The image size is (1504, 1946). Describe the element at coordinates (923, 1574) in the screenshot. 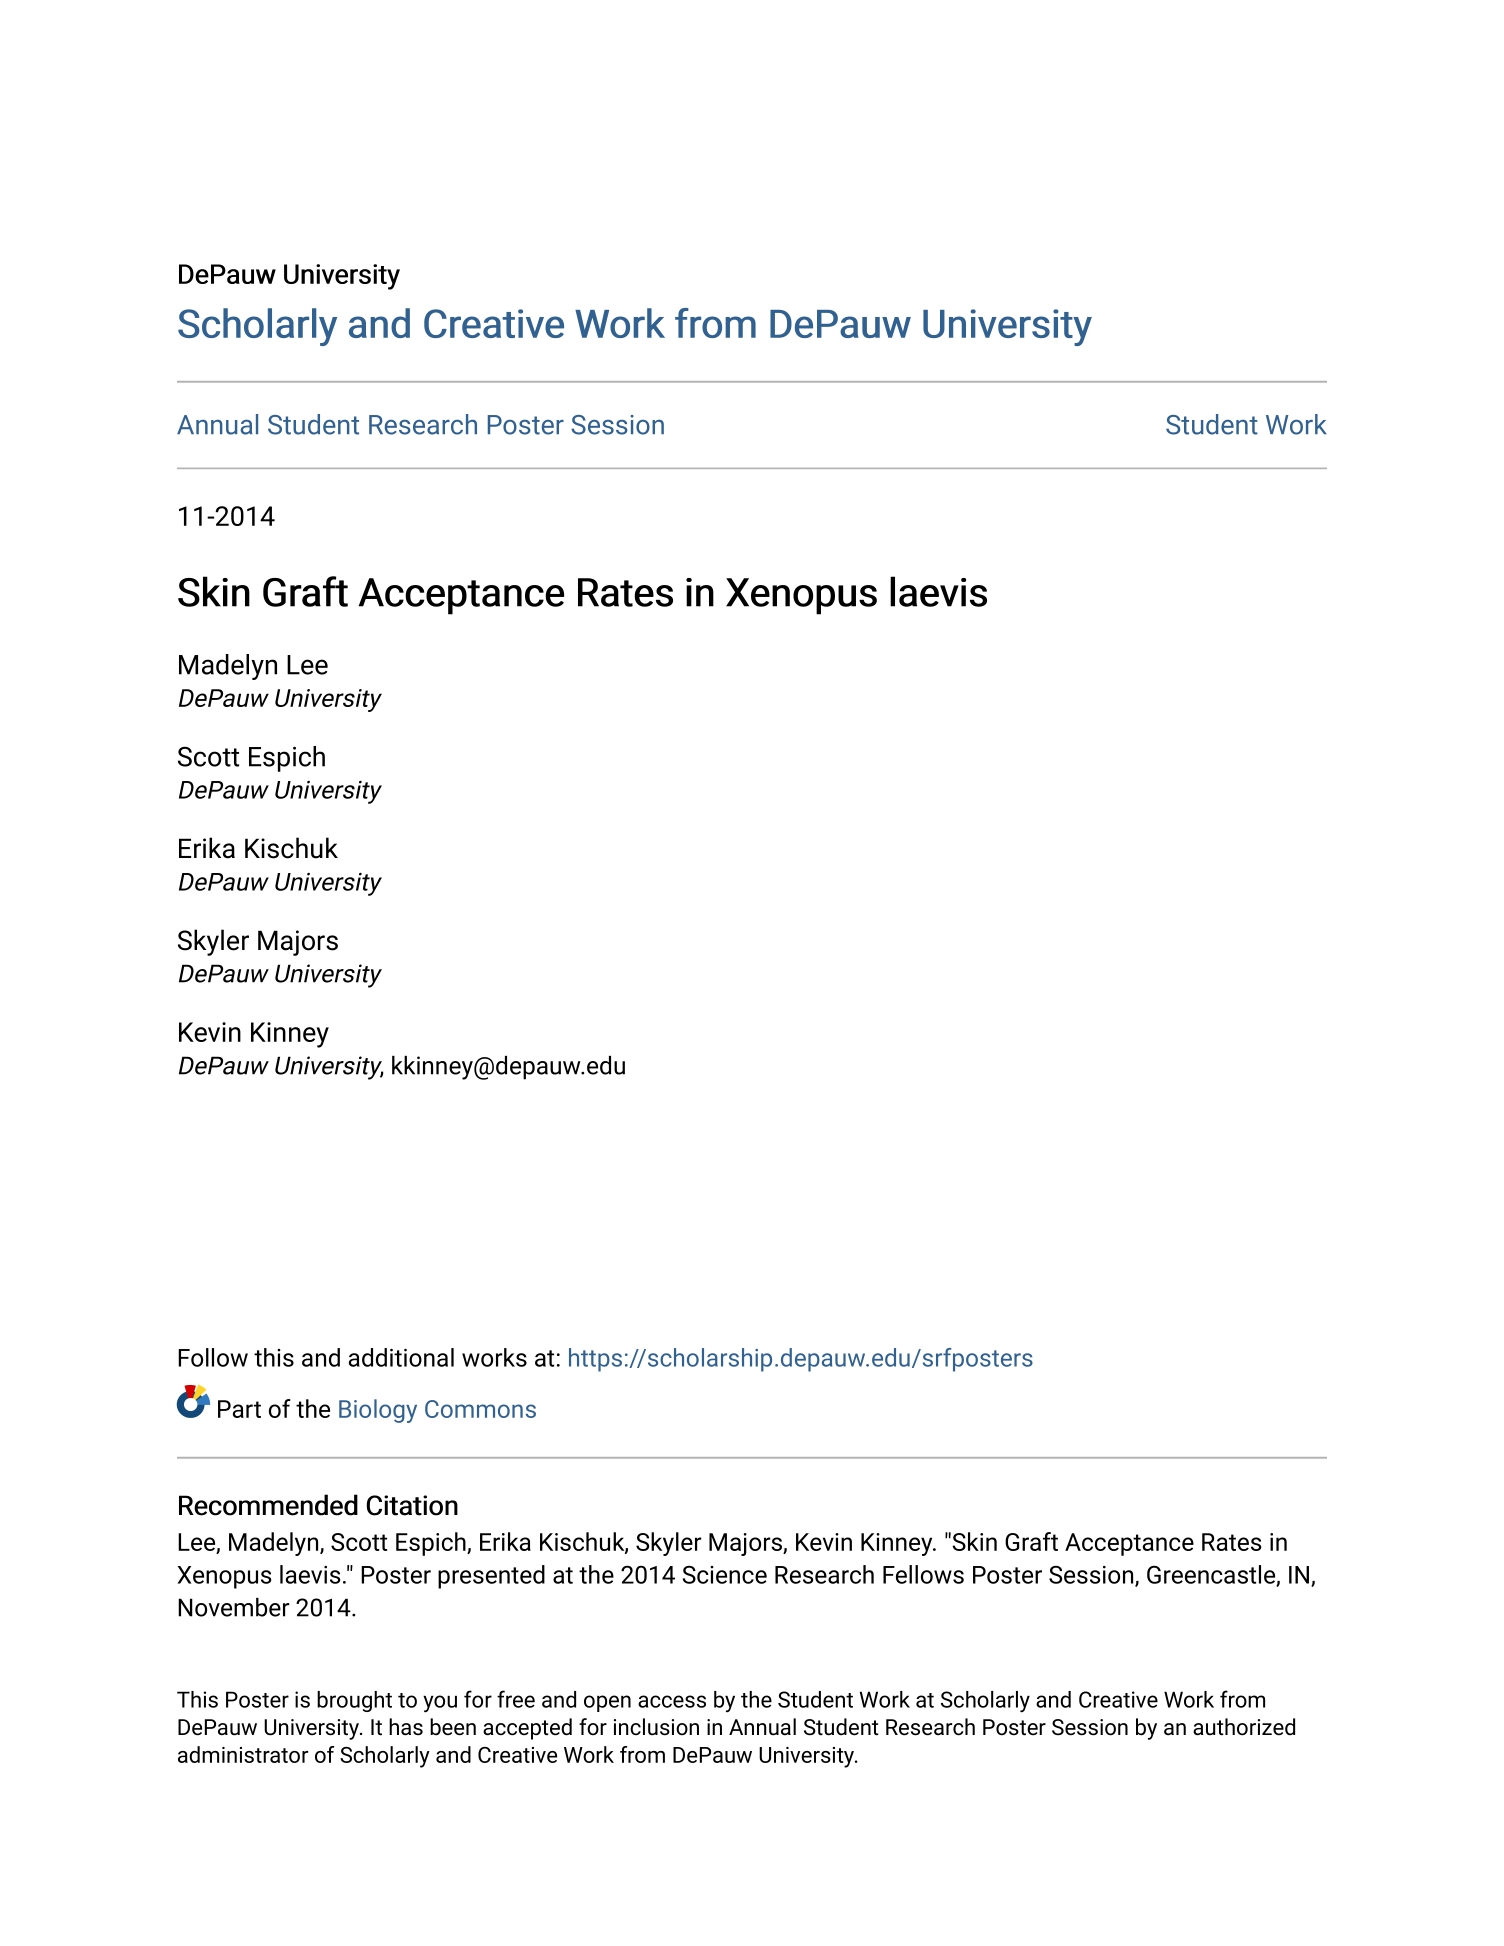

I see `Fellows` at that location.
